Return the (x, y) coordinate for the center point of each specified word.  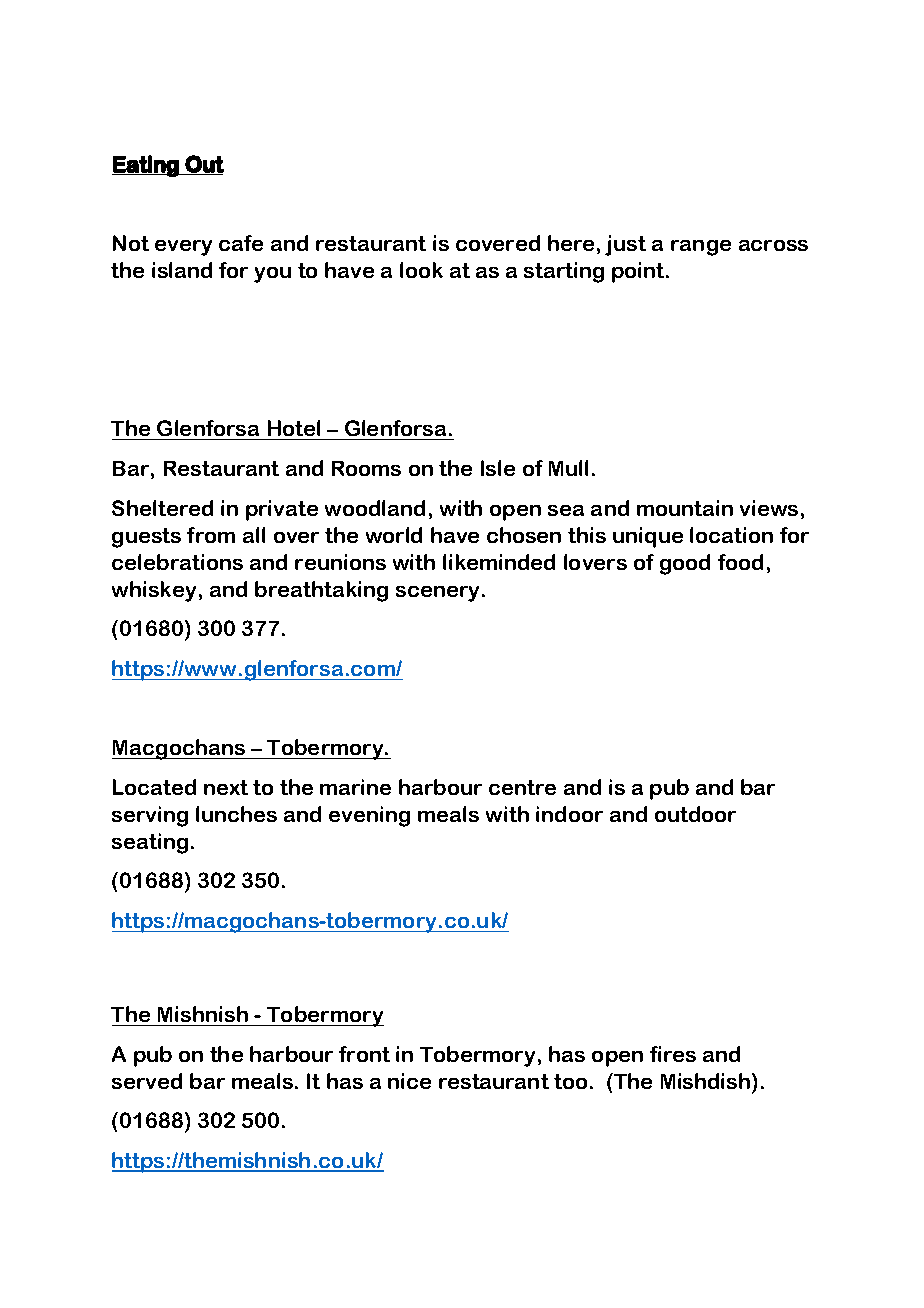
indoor (569, 814)
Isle (498, 468)
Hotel (294, 428)
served (147, 1081)
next (226, 787)
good (685, 564)
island (182, 270)
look (421, 270)
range (701, 248)
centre (522, 787)
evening (369, 816)
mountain (685, 508)
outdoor (695, 814)
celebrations (177, 562)
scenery (437, 594)
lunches (236, 814)
